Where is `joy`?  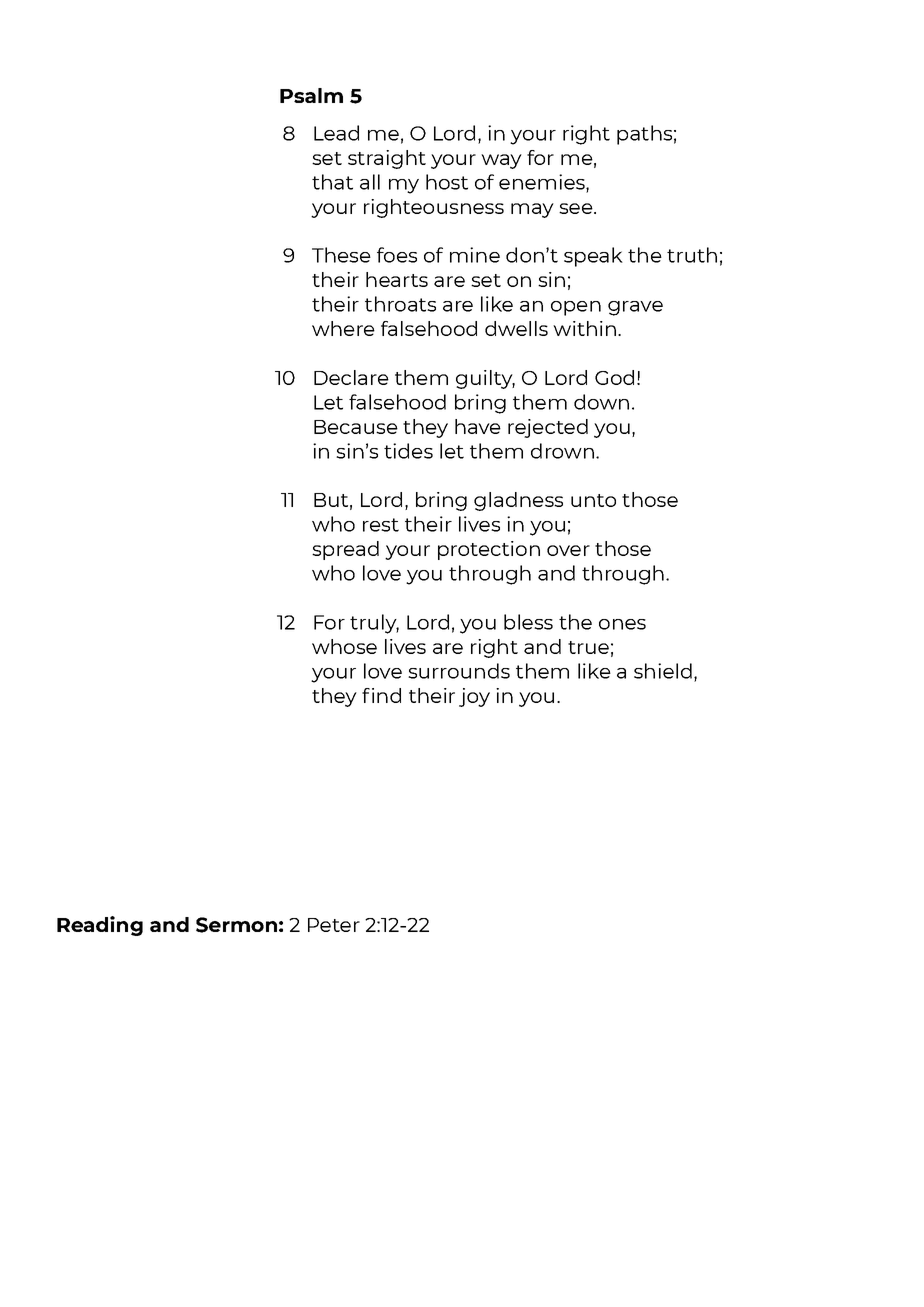 joy is located at coordinates (474, 697).
